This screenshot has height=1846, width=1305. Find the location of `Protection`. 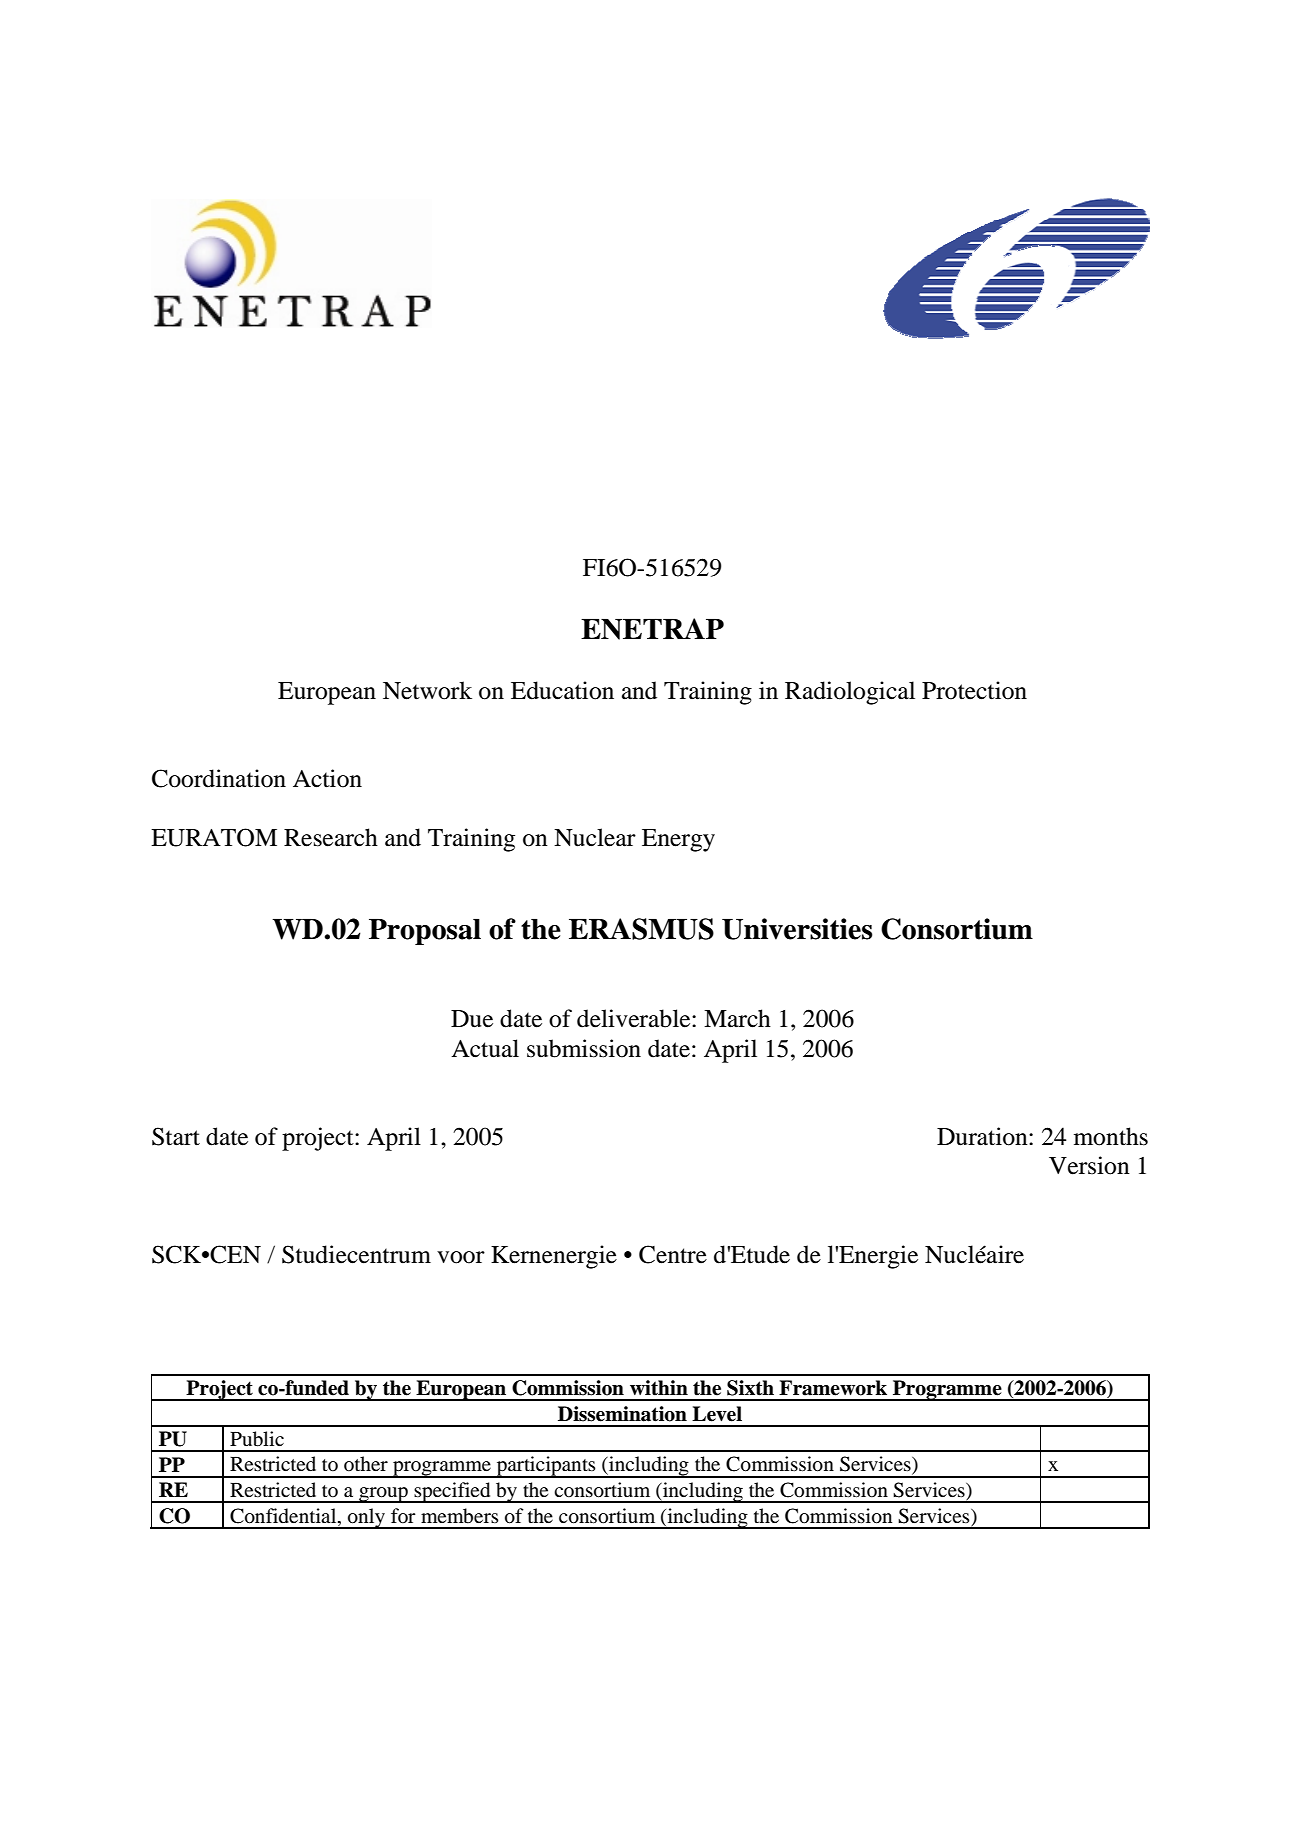

Protection is located at coordinates (974, 690).
